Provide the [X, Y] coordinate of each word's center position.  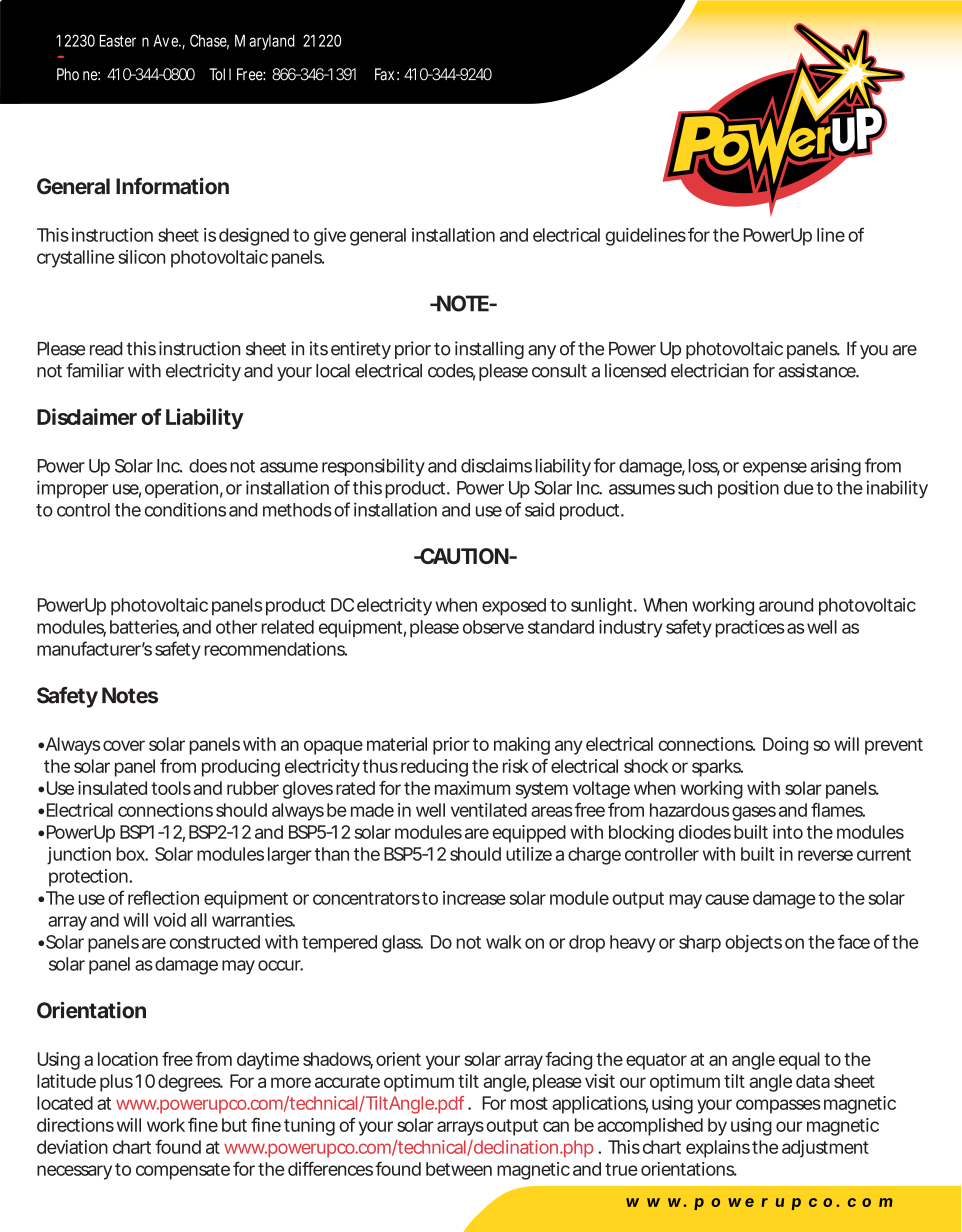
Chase [209, 41]
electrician [710, 370]
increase [474, 898]
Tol [217, 74]
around [786, 605]
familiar [95, 370]
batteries [144, 628]
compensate [183, 1171]
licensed [635, 370]
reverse [825, 855]
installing [489, 350]
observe [493, 627]
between [459, 1169]
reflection [163, 897]
